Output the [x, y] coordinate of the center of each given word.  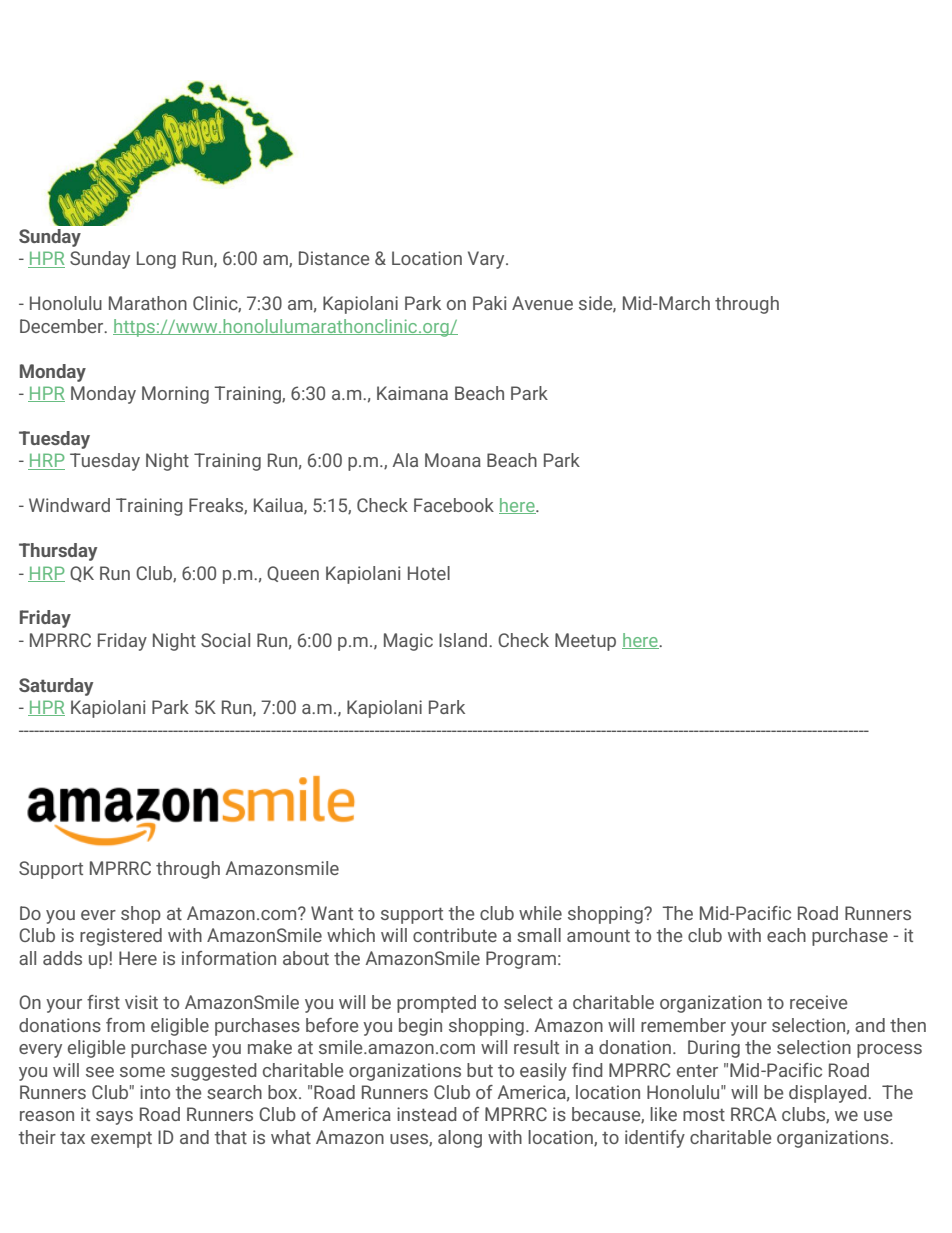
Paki [490, 303]
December [63, 326]
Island [464, 640]
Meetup [585, 642]
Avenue [542, 303]
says [114, 1118]
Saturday [56, 687]
